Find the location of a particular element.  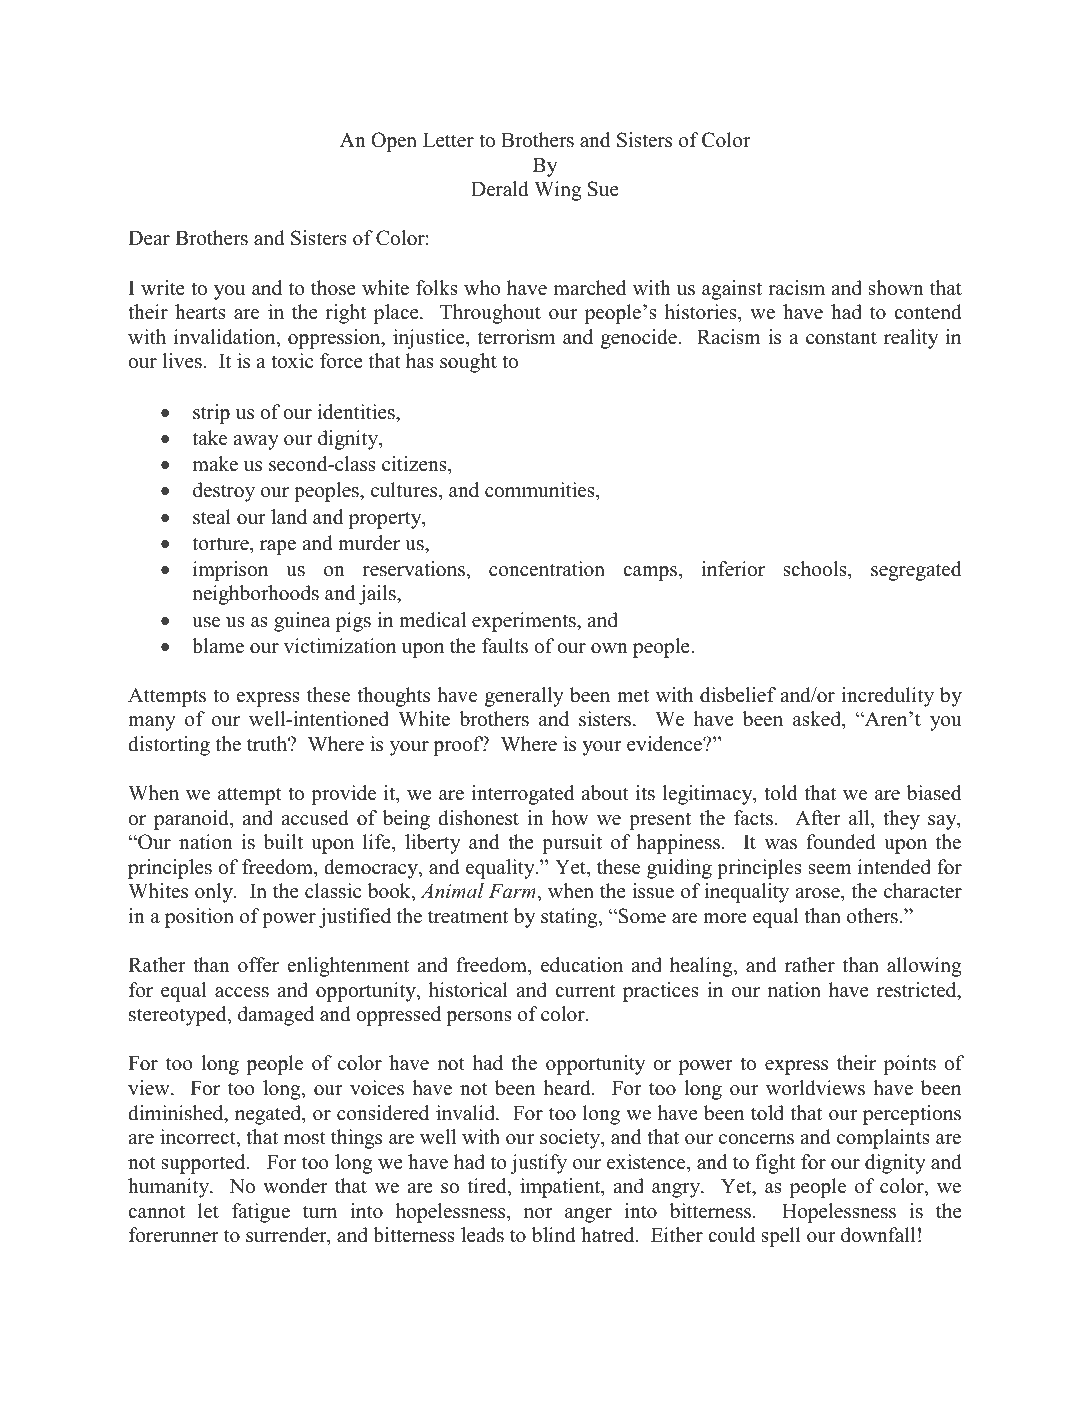

nor is located at coordinates (538, 1213).
